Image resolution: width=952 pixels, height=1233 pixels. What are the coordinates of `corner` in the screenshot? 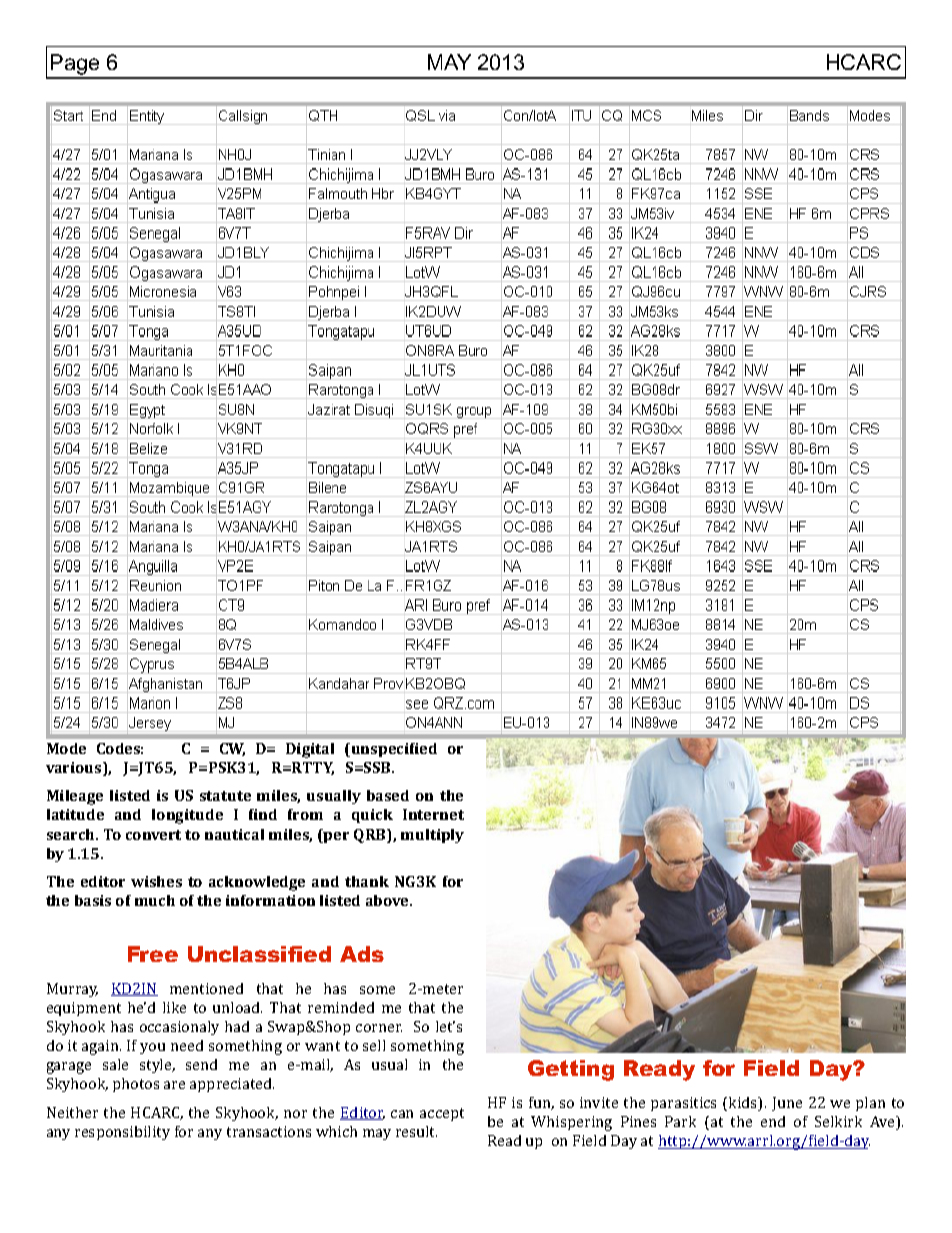 It's located at (379, 1028).
